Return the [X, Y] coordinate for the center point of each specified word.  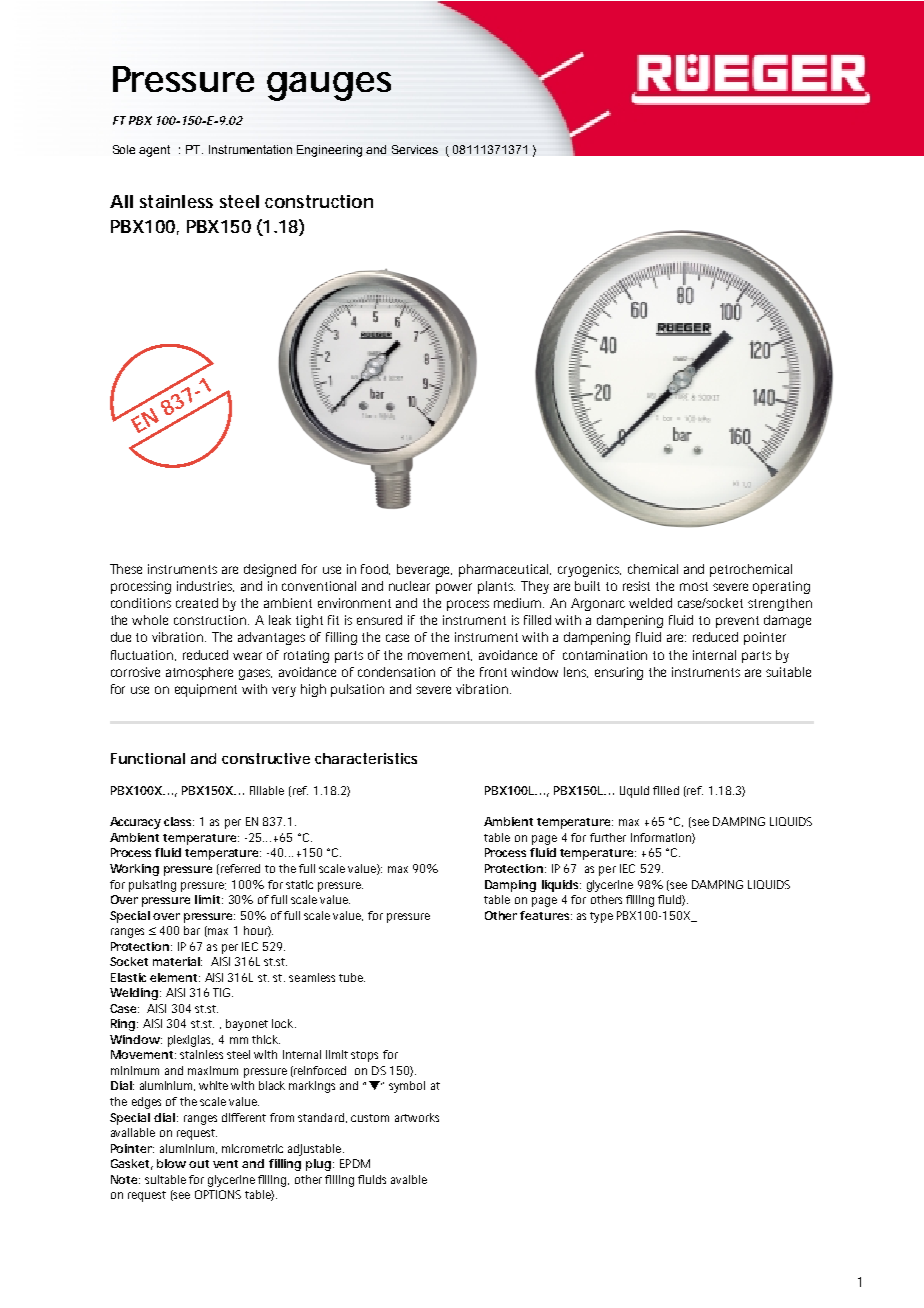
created [197, 603]
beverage [424, 570]
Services [415, 149]
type [601, 917]
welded [650, 603]
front [493, 672]
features [546, 915]
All [121, 201]
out [199, 1164]
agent [154, 151]
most [694, 586]
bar [192, 930]
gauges [329, 86]
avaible [409, 1179]
